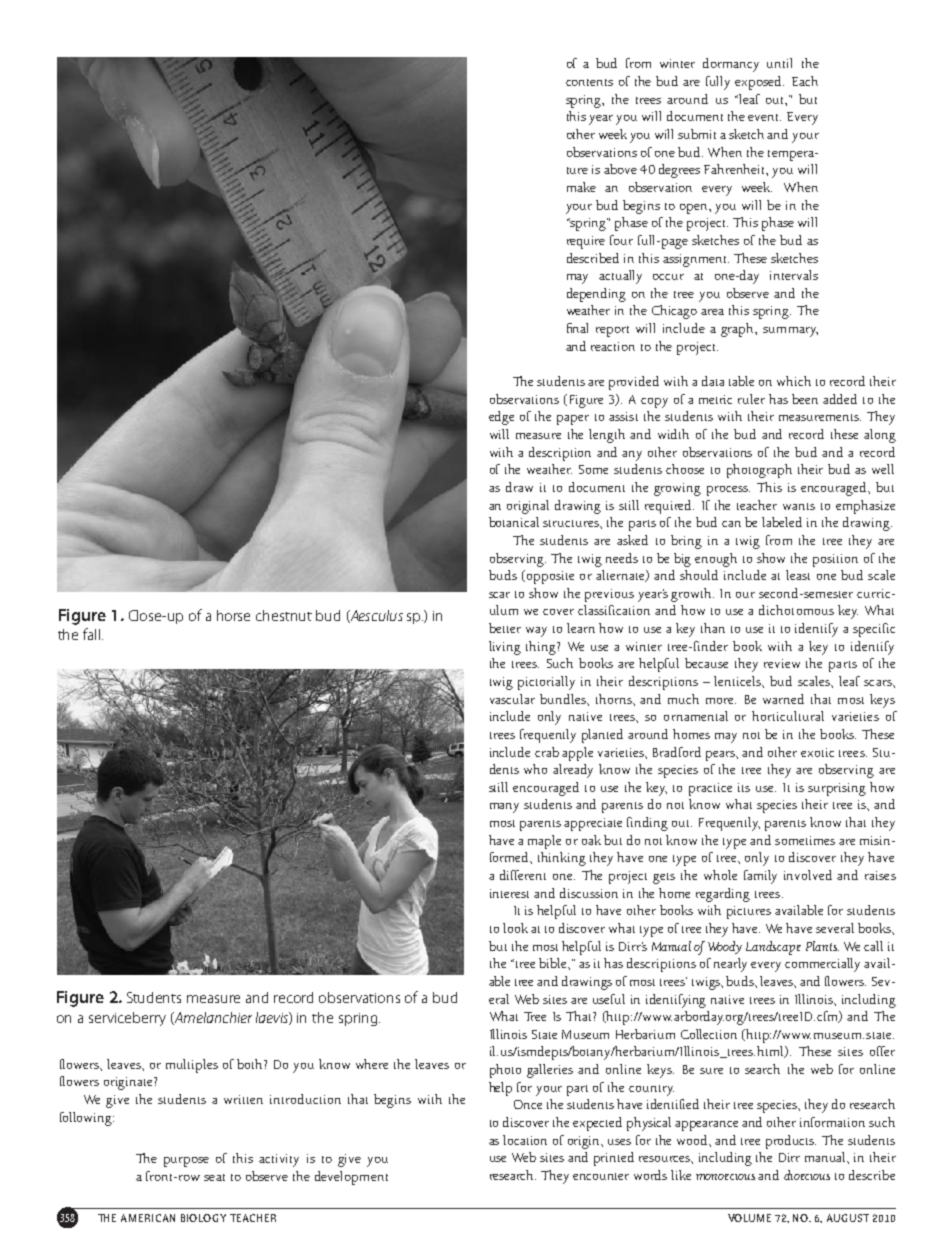 The height and width of the screenshot is (1256, 952). What do you see at coordinates (581, 187) in the screenshot?
I see `make` at bounding box center [581, 187].
